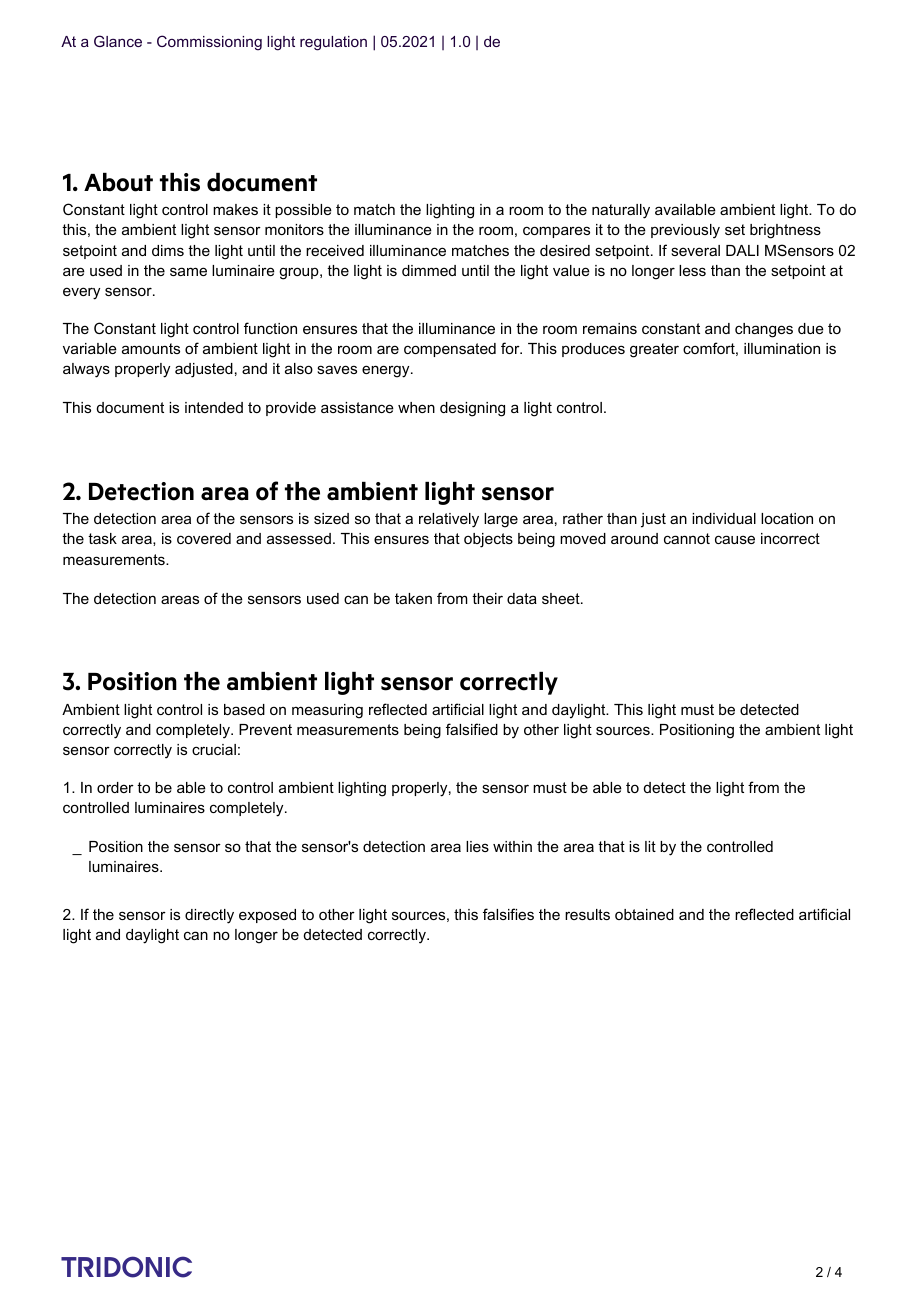 Image resolution: width=924 pixels, height=1308 pixels. What do you see at coordinates (209, 43) in the image?
I see `Commissioning` at bounding box center [209, 43].
